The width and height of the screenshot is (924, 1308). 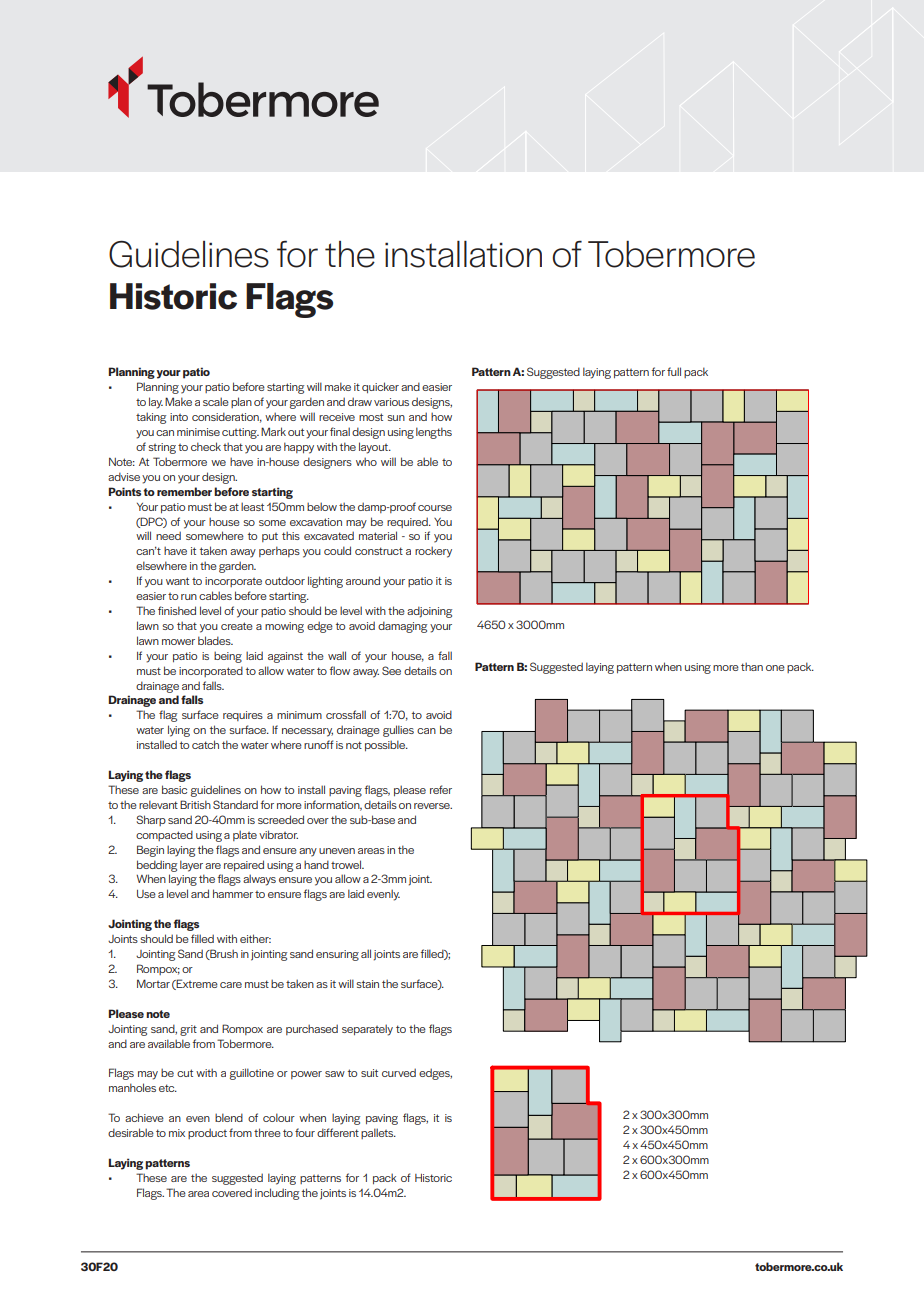 What do you see at coordinates (399, 1072) in the screenshot?
I see `curved` at bounding box center [399, 1072].
